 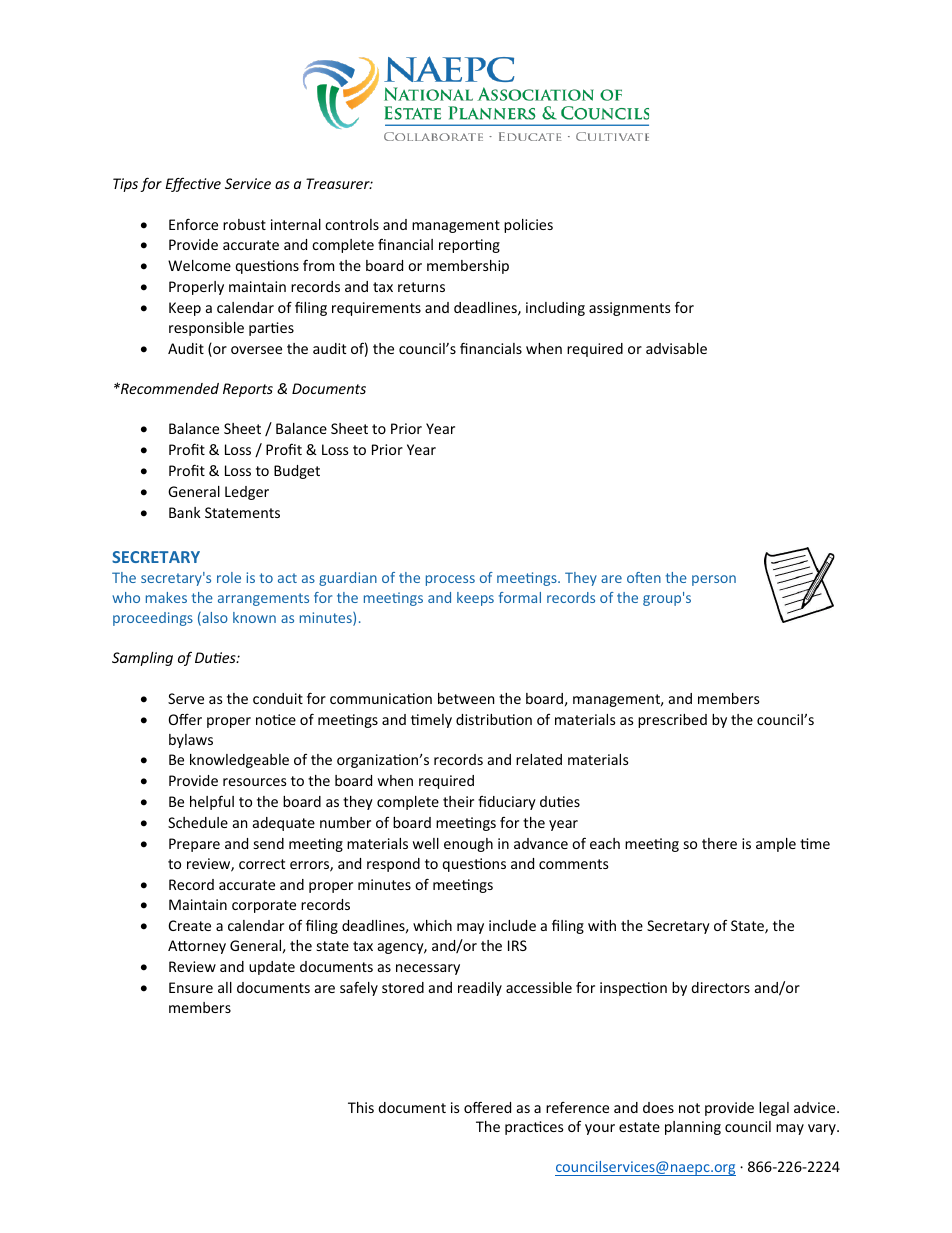 I want to click on bylaws, so click(x=191, y=741).
